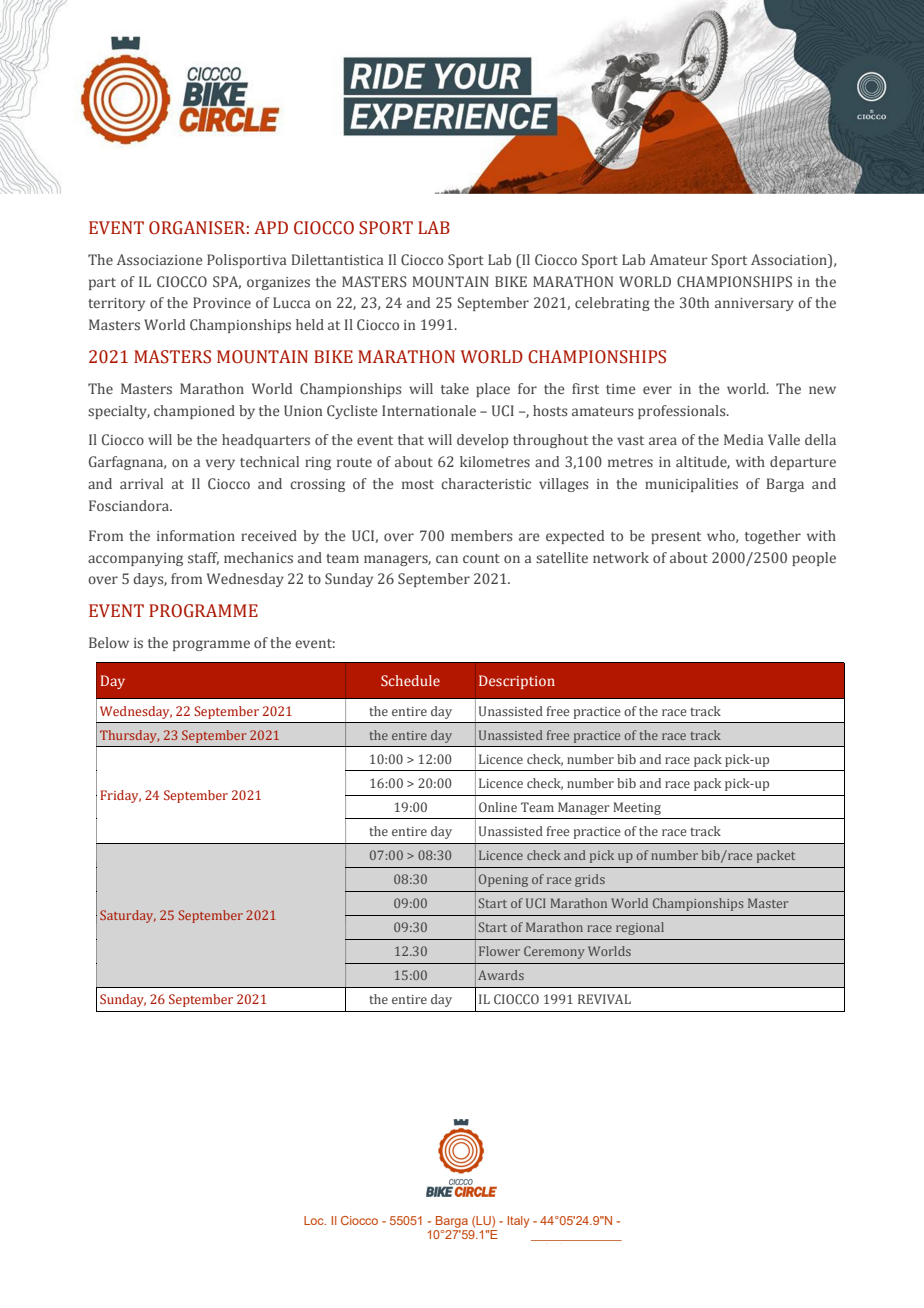 This screenshot has width=924, height=1308. What do you see at coordinates (315, 1220) in the screenshot?
I see `Loc` at bounding box center [315, 1220].
